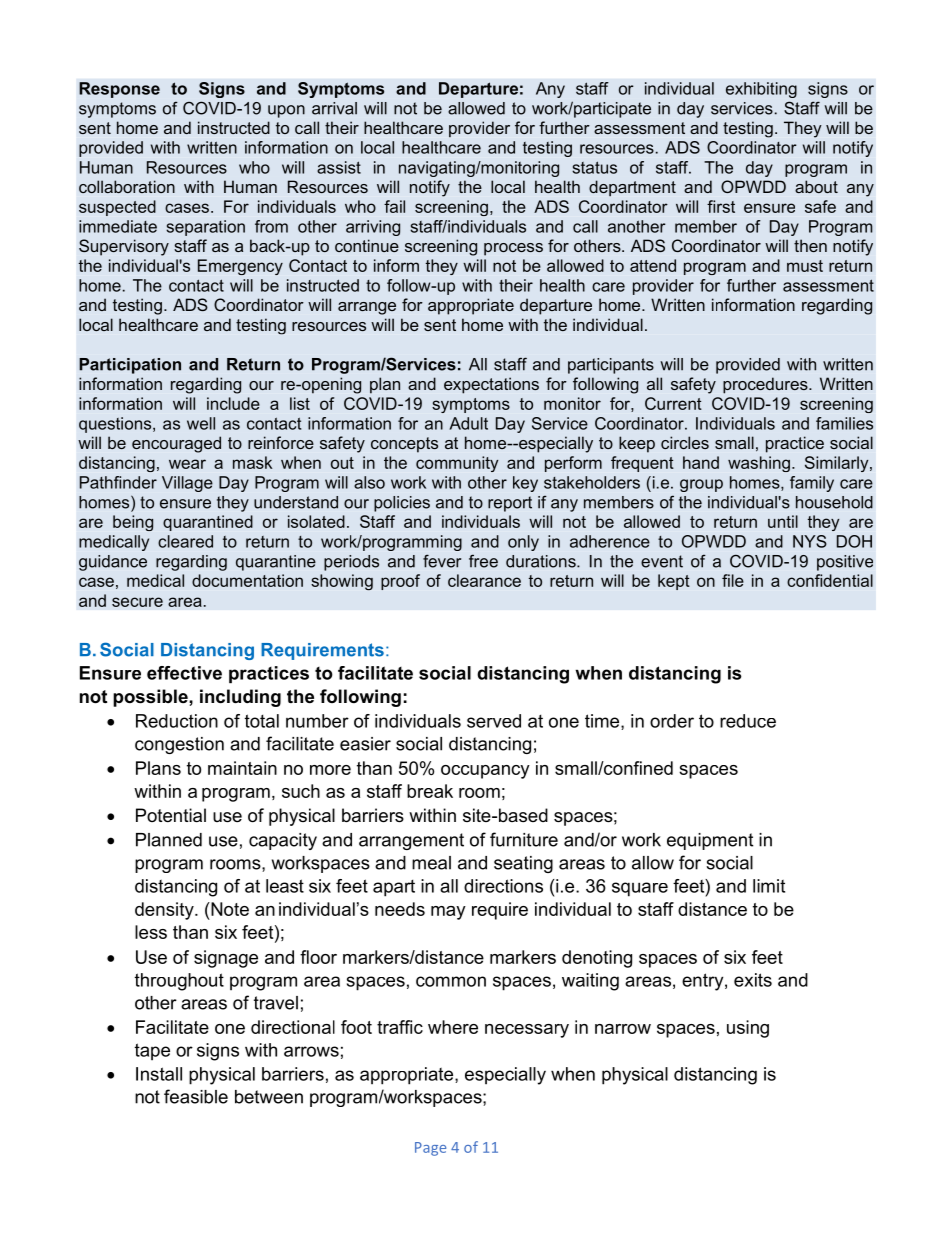  Describe the element at coordinates (485, 772) in the screenshot. I see `occupancy` at that location.
